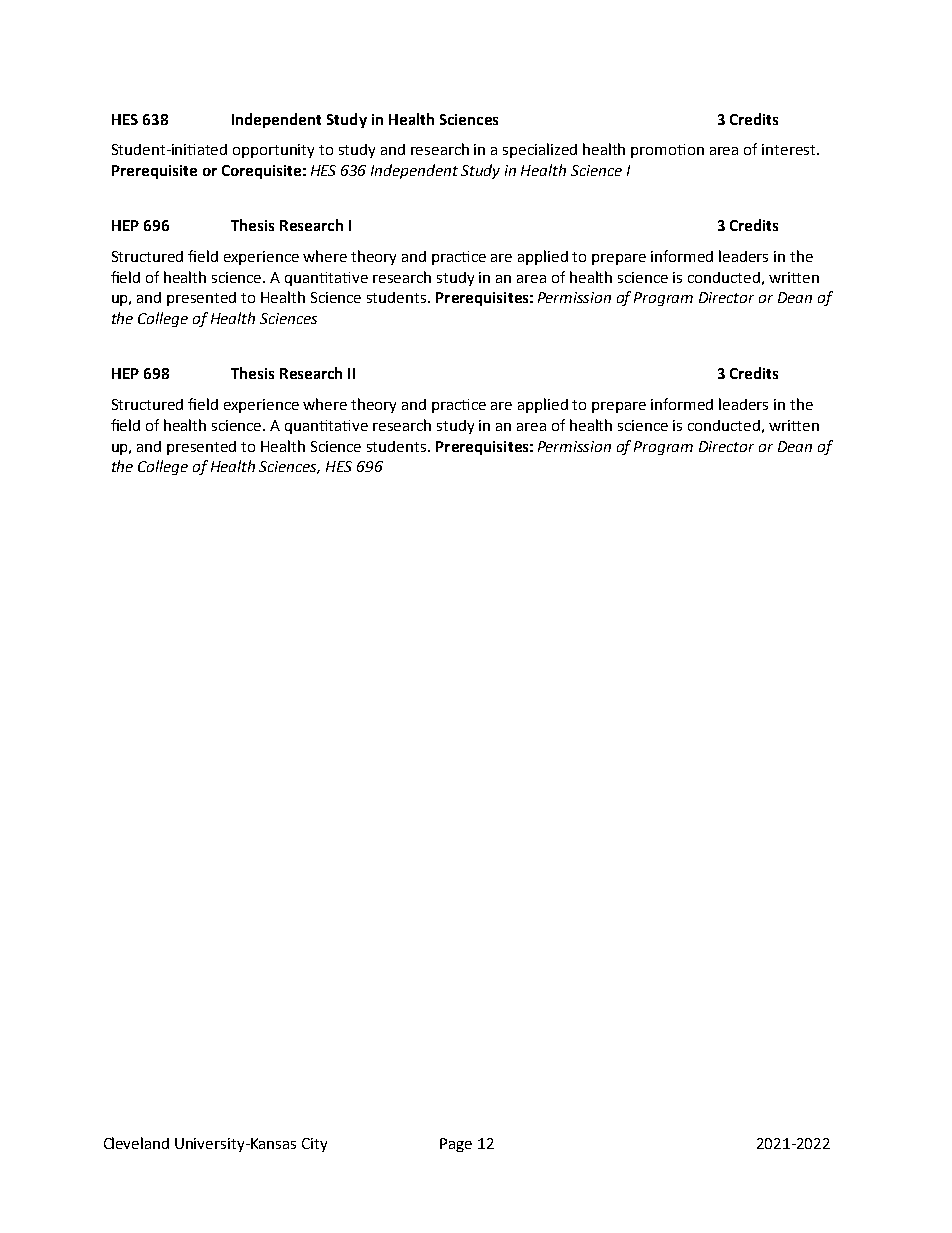 The image size is (952, 1233). I want to click on interest, so click(790, 149).
